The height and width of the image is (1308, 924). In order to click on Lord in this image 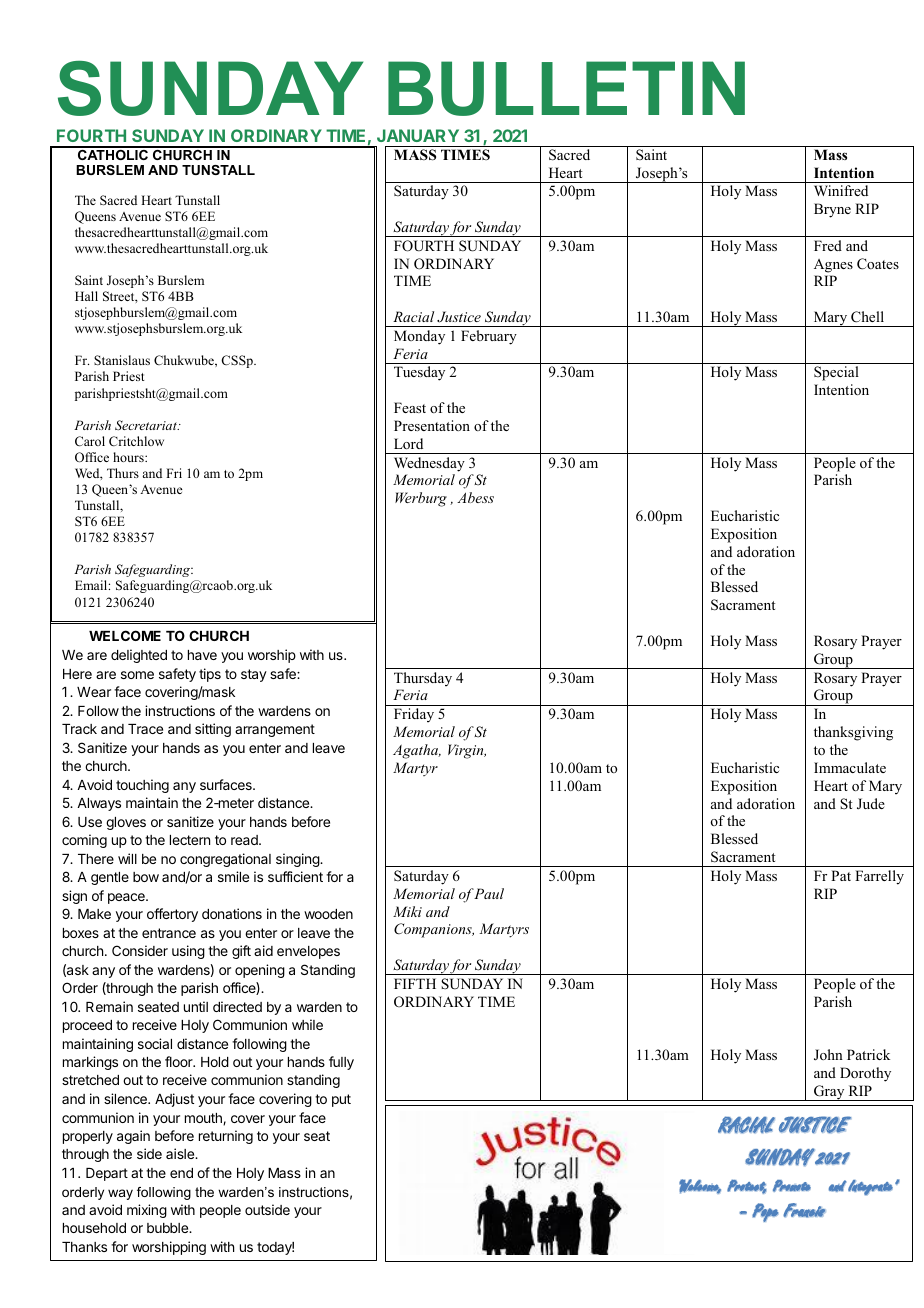, I will do `click(408, 443)`.
